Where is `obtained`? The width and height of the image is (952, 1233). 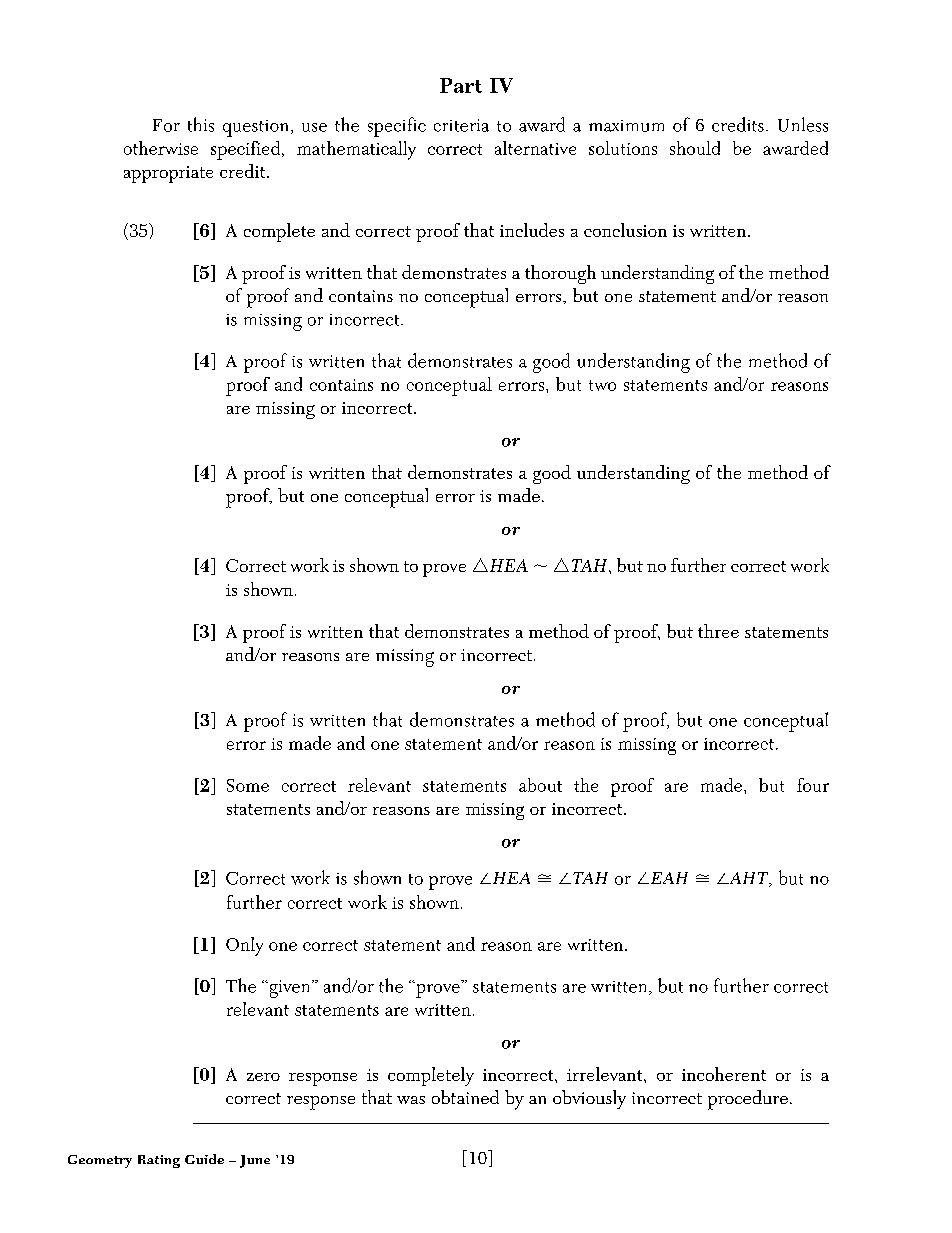
obtained is located at coordinates (465, 1097).
